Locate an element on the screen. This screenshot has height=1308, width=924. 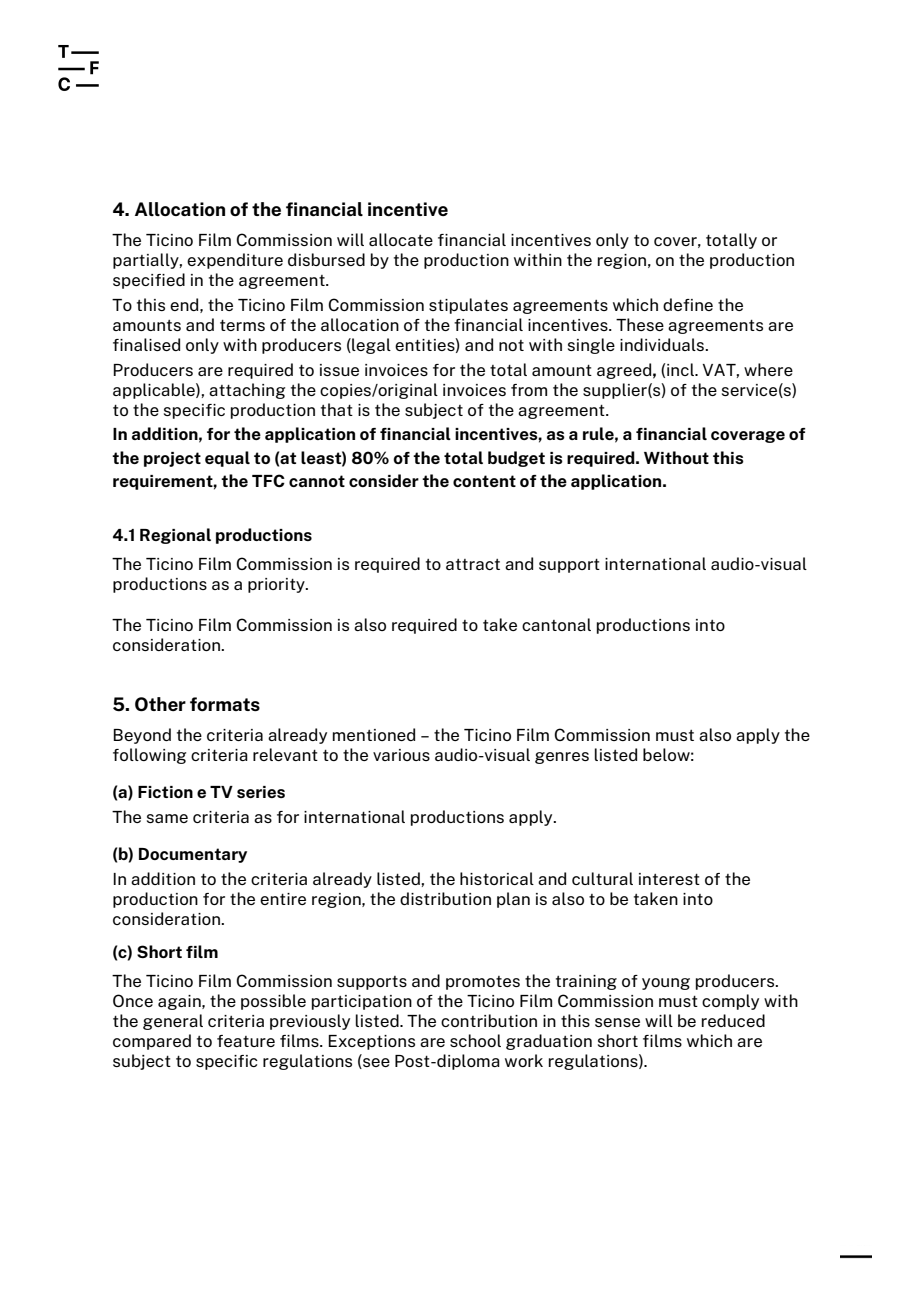
incl is located at coordinates (681, 369).
